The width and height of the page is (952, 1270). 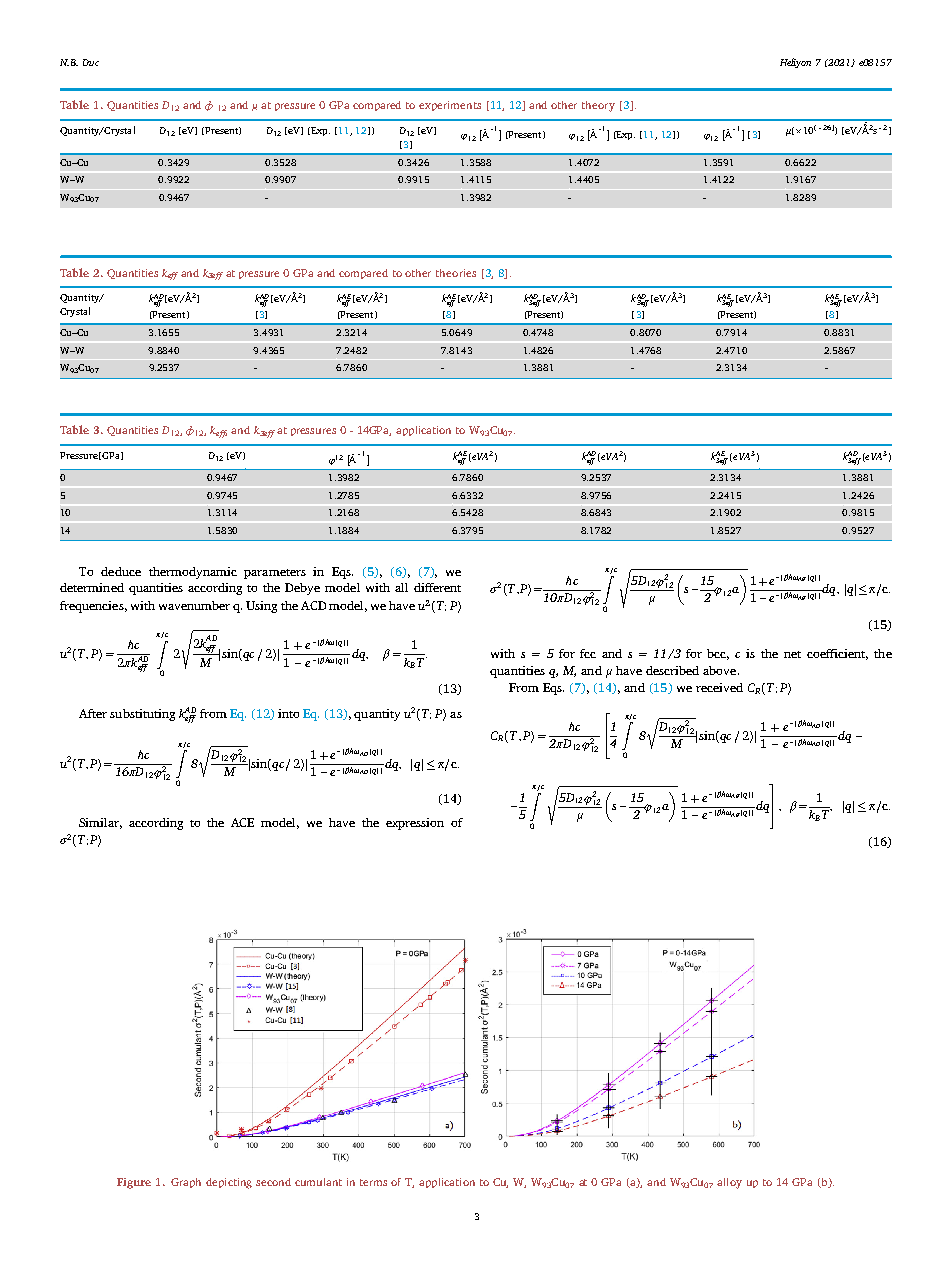 What do you see at coordinates (598, 106) in the page?
I see `theory` at bounding box center [598, 106].
